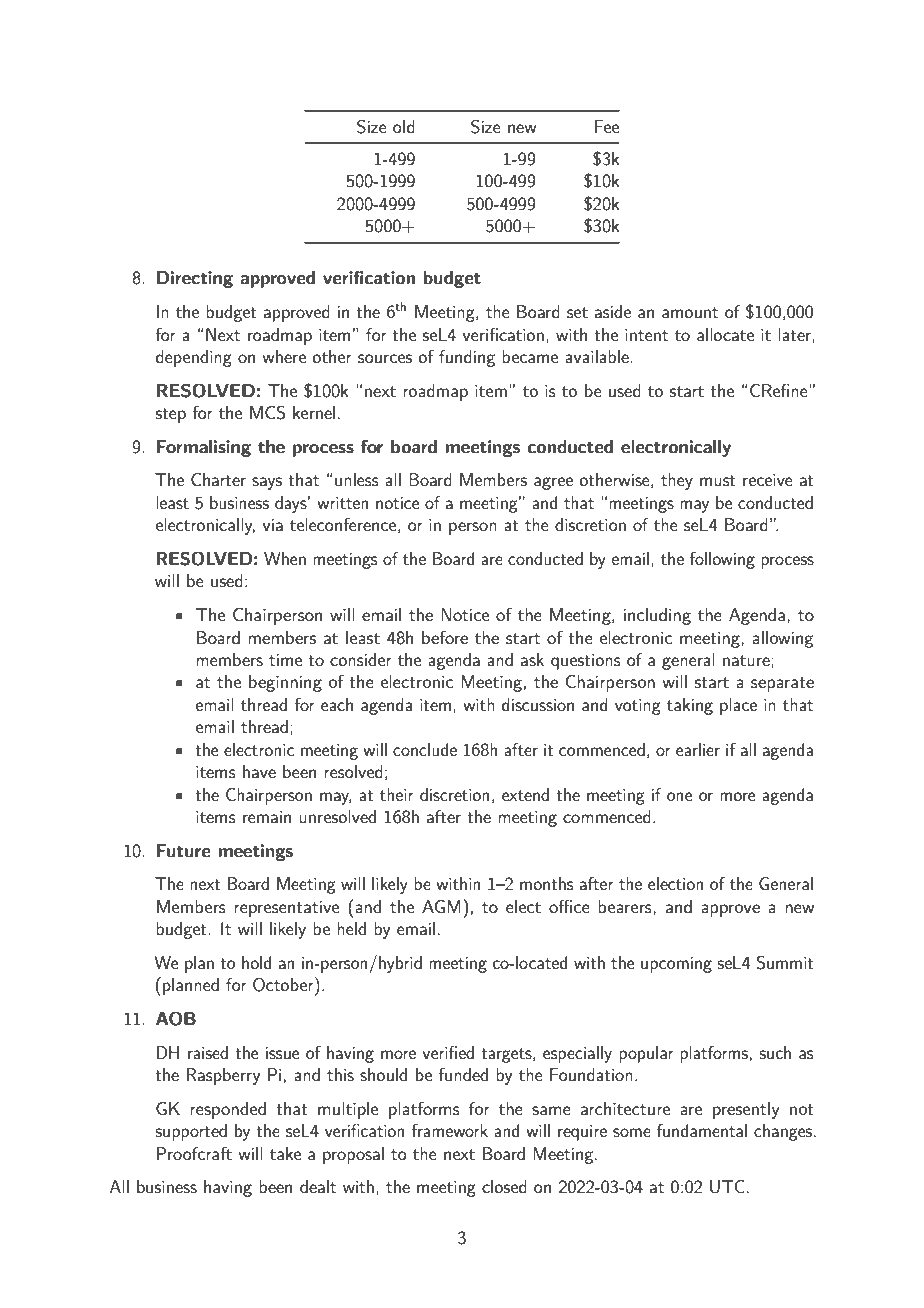 The image size is (924, 1308). Describe the element at coordinates (738, 706) in the screenshot. I see `place` at that location.
